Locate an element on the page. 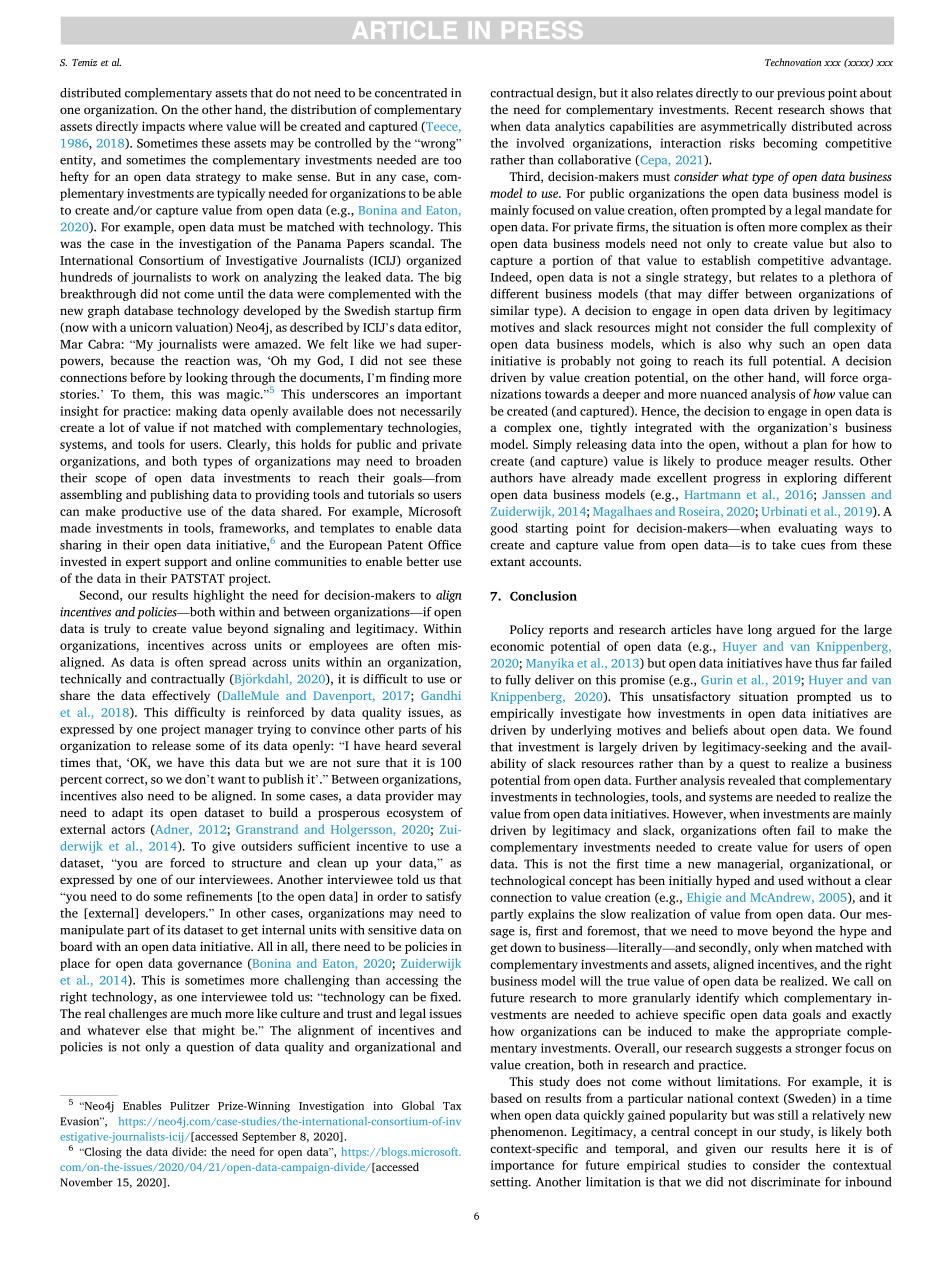 This image has width=952, height=1270. Closing is located at coordinates (102, 1153).
